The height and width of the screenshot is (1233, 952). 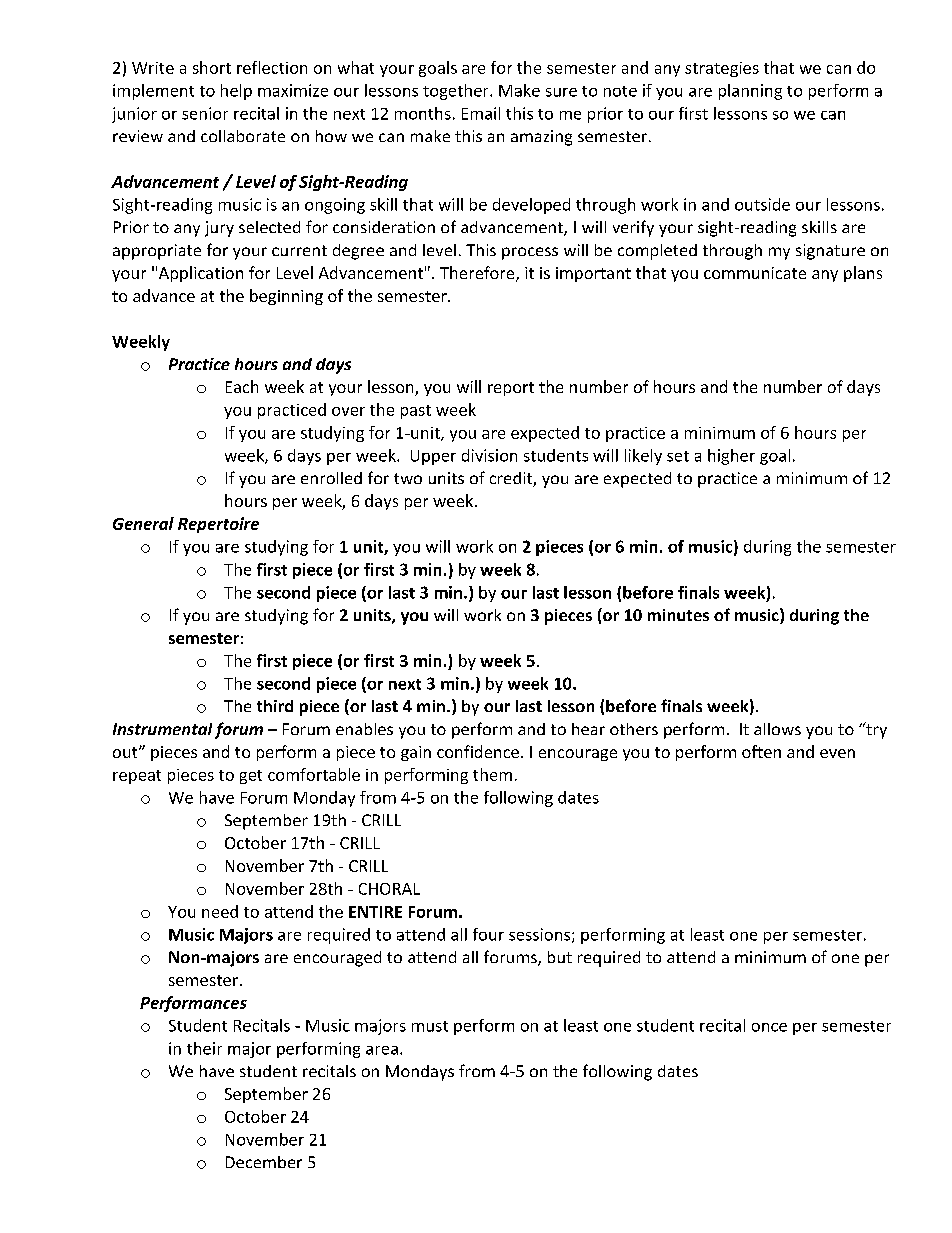 I want to click on Repertoire, so click(x=218, y=525).
